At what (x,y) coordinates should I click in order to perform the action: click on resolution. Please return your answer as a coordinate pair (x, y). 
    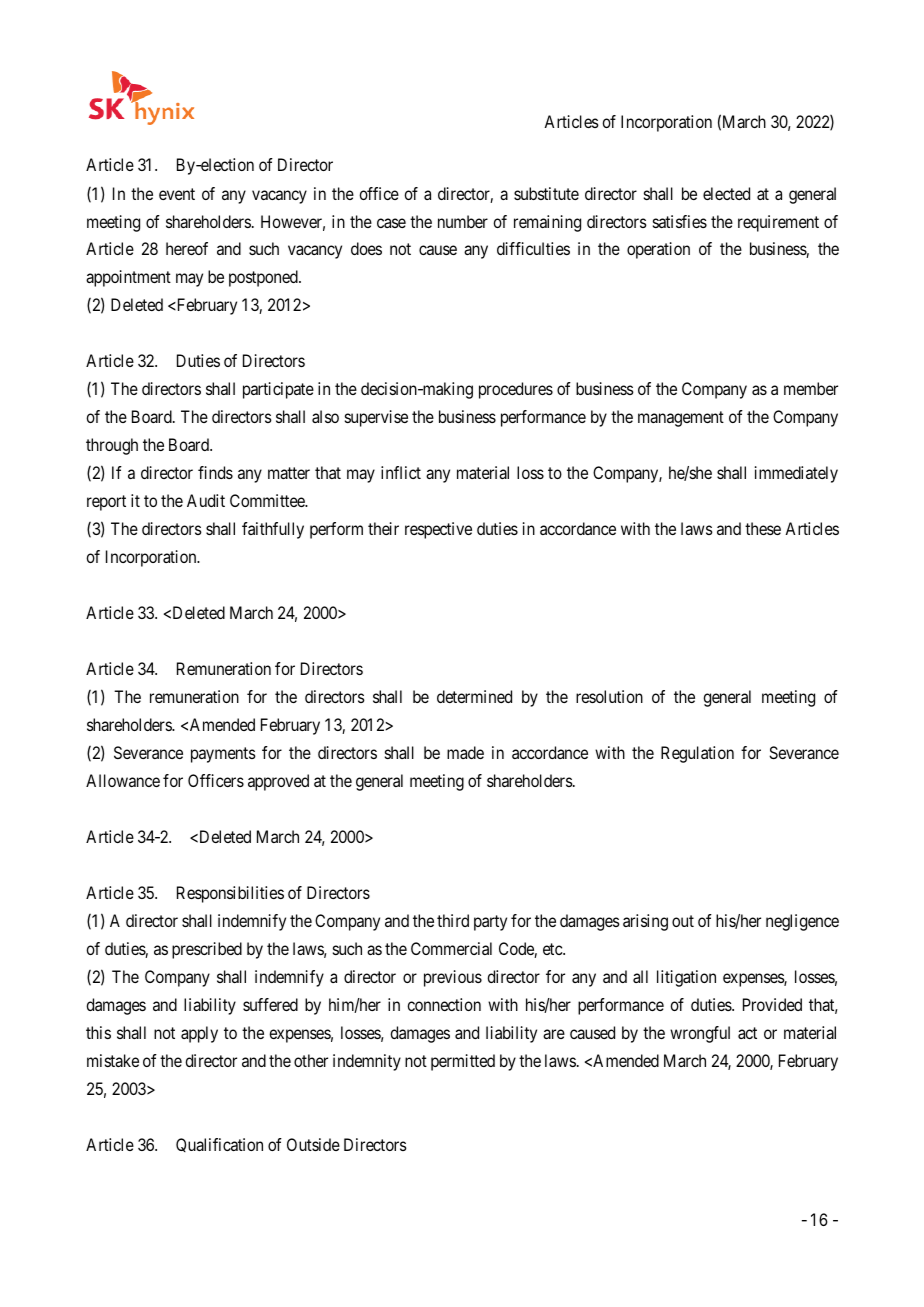
    Looking at the image, I should click on (609, 696).
